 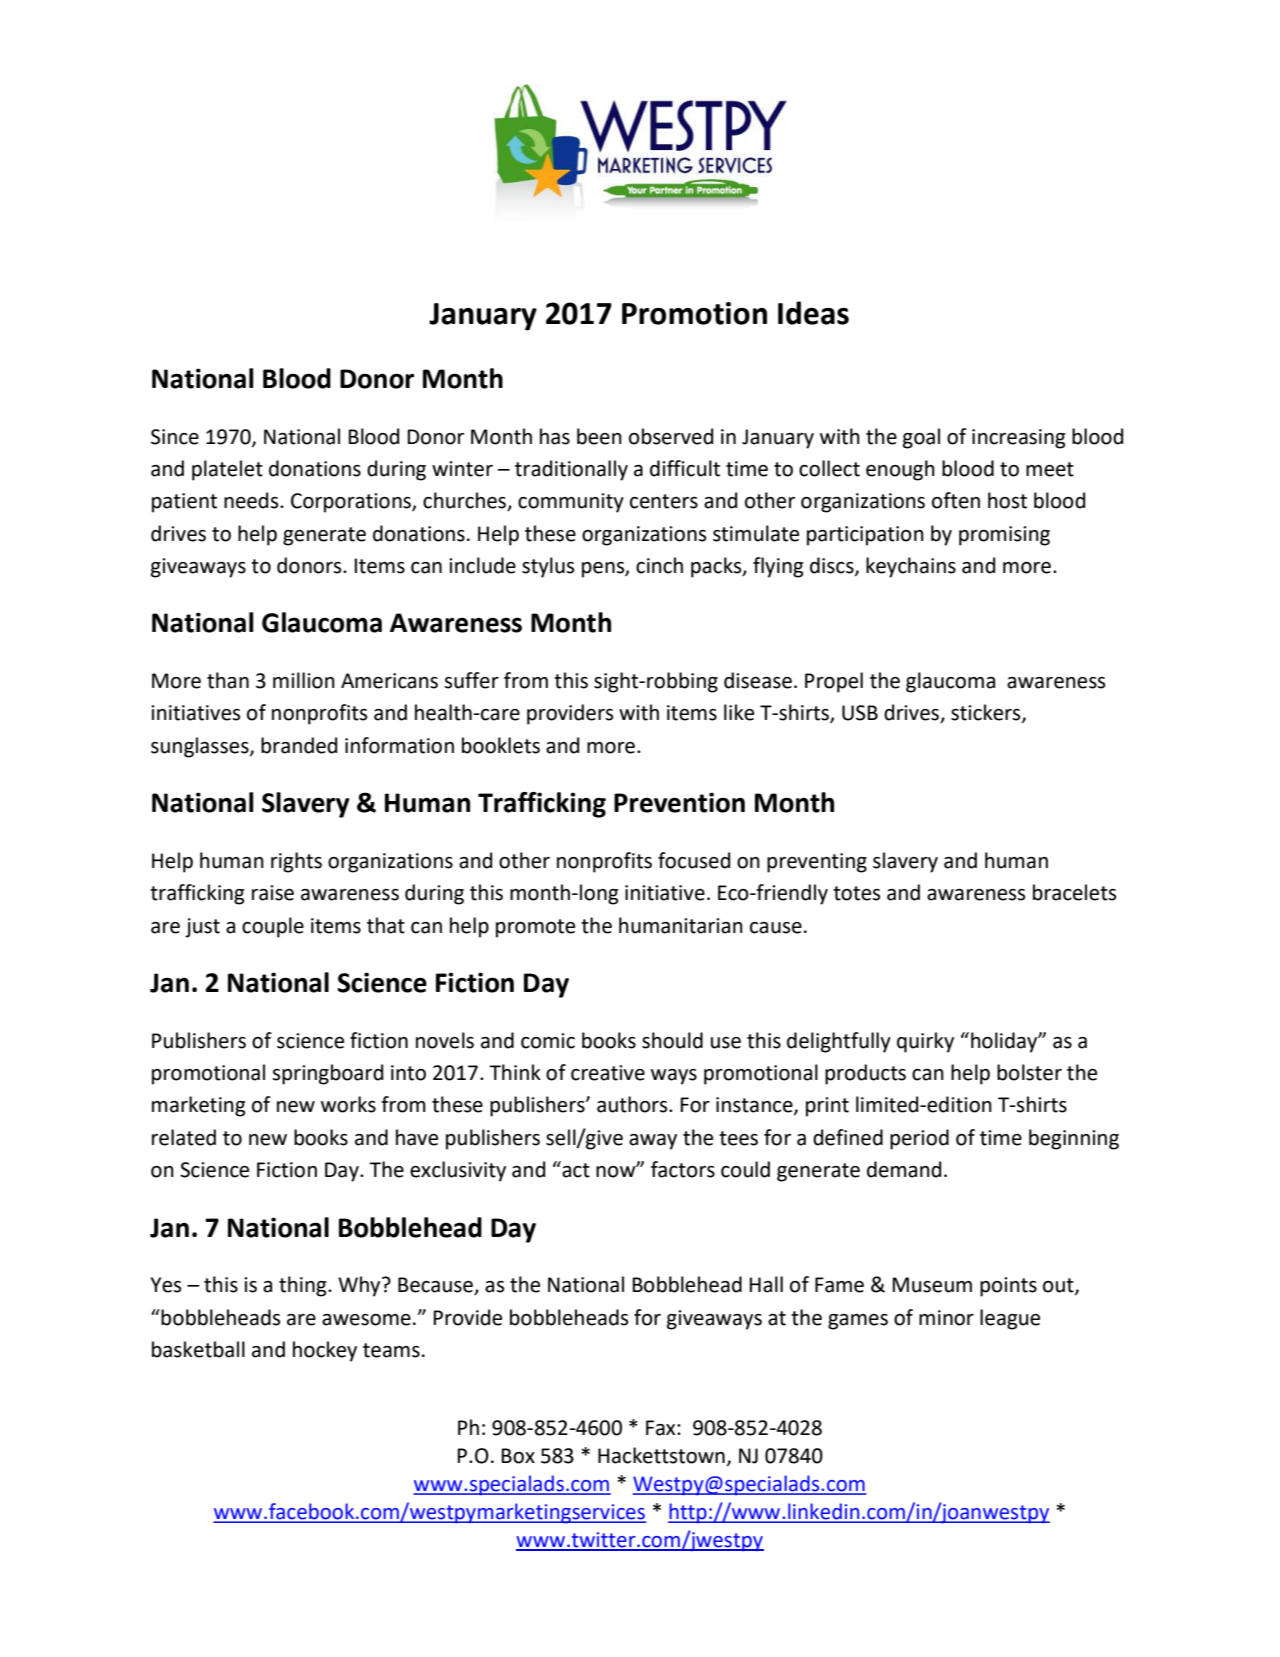 What do you see at coordinates (599, 436) in the image?
I see `been` at bounding box center [599, 436].
